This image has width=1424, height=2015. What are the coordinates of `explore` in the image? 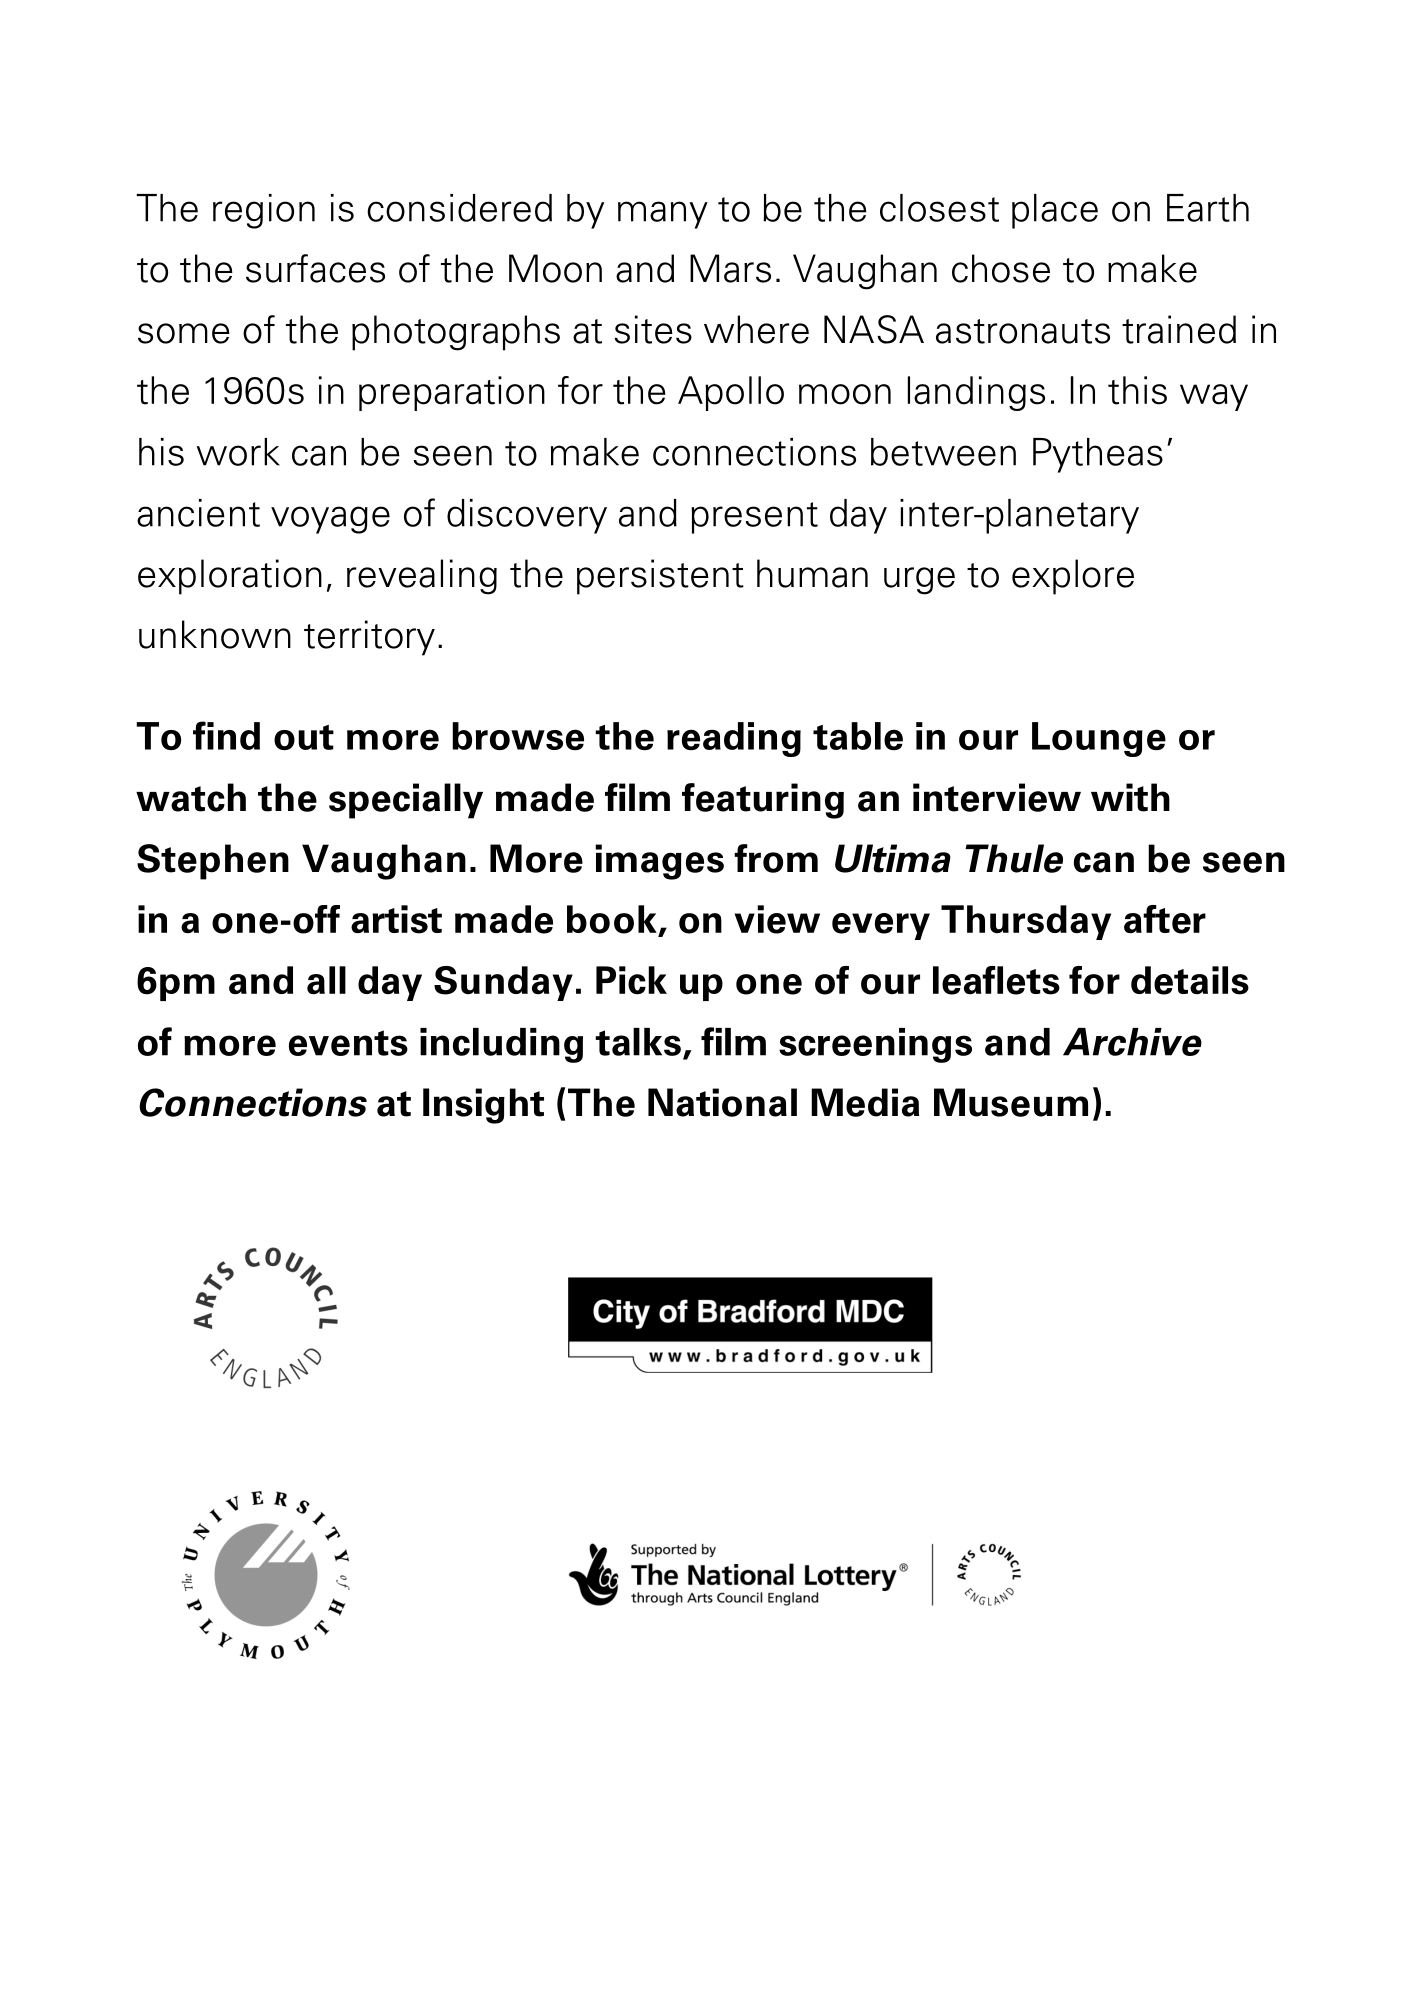 It's located at (1073, 577).
